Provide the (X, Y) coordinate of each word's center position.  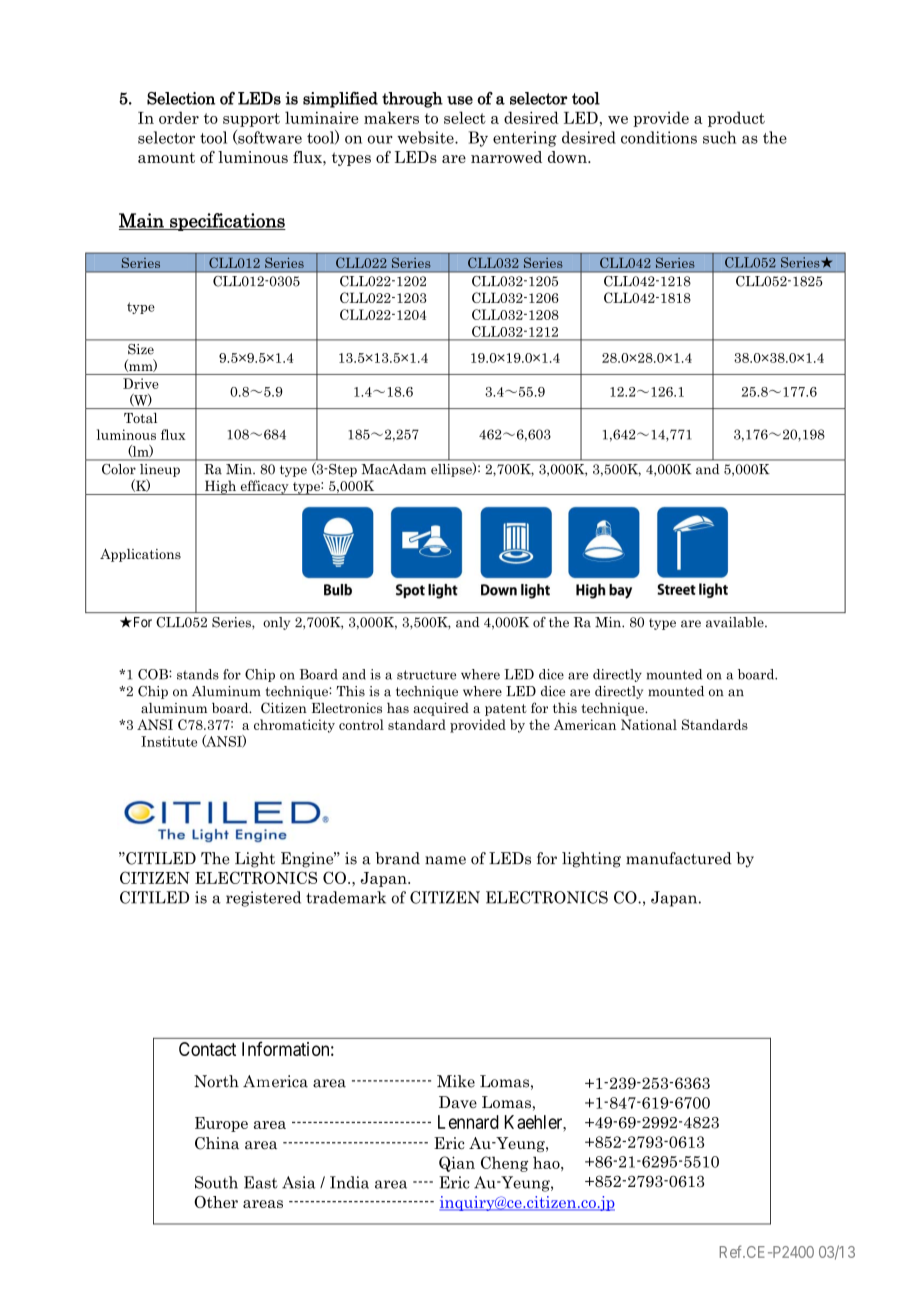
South (216, 1182)
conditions (659, 137)
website (426, 137)
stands (198, 674)
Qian (457, 1164)
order (179, 117)
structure (426, 675)
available (736, 622)
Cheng (504, 1164)
